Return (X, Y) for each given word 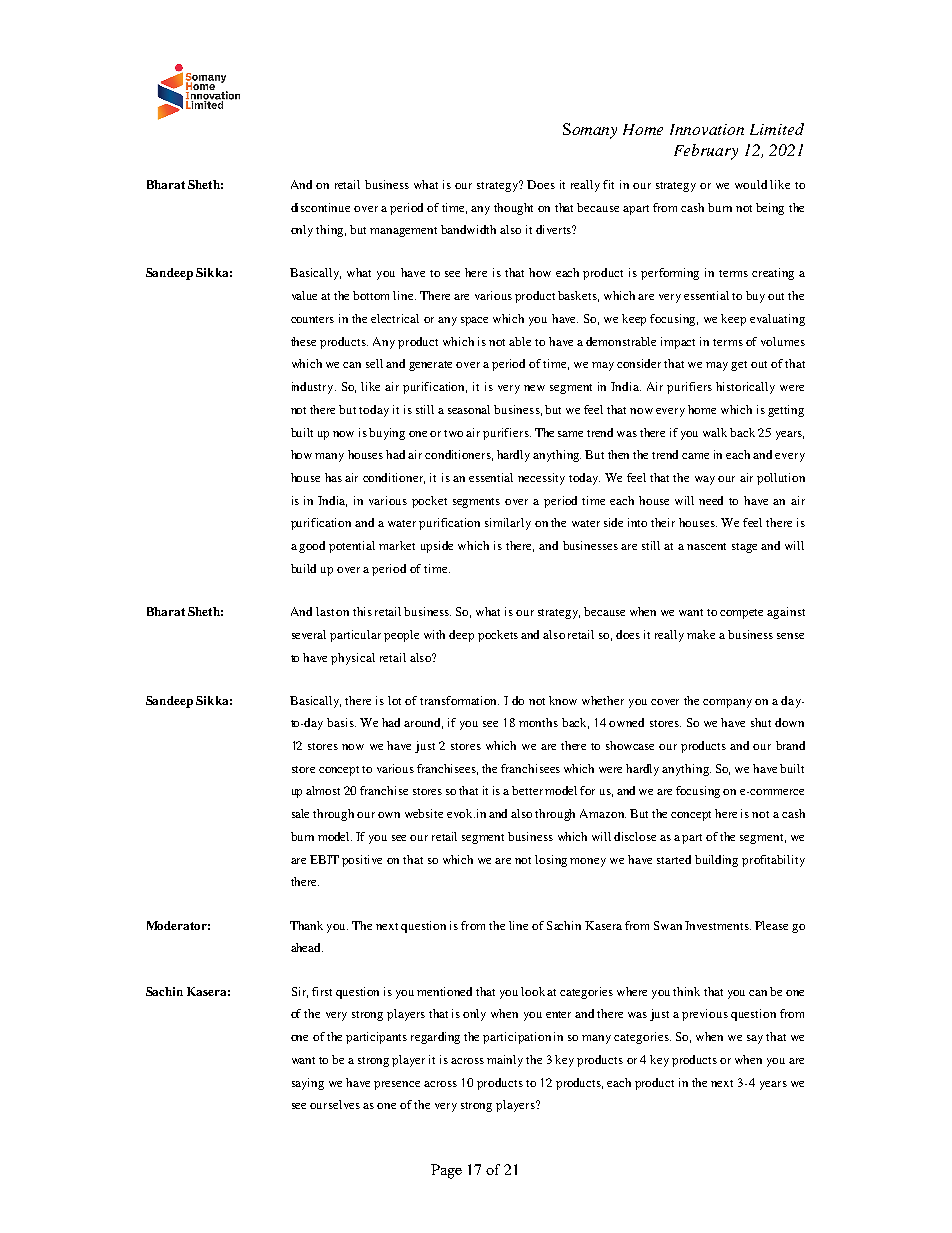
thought (513, 209)
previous (705, 1015)
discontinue (320, 207)
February (706, 152)
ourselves (335, 1104)
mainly (505, 1061)
